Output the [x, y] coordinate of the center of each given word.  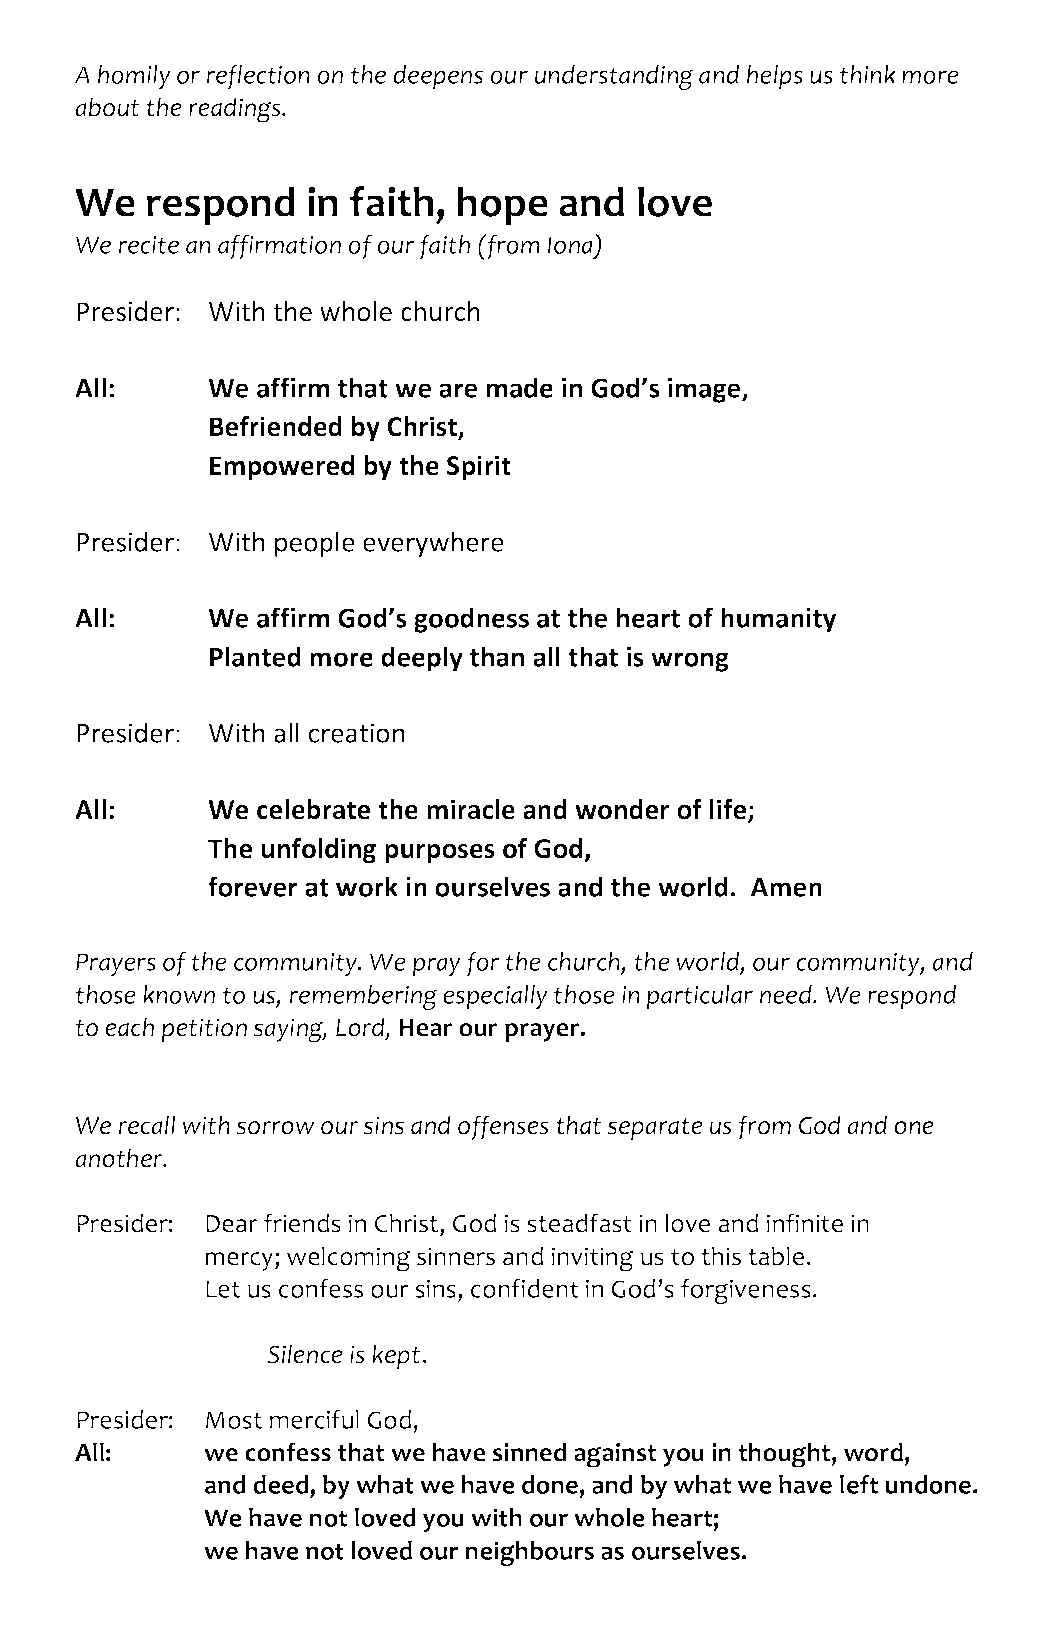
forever [252, 886]
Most [234, 1420]
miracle [471, 809]
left [859, 1484]
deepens [438, 77]
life [729, 810]
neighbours [529, 1553]
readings [236, 110]
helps [775, 77]
